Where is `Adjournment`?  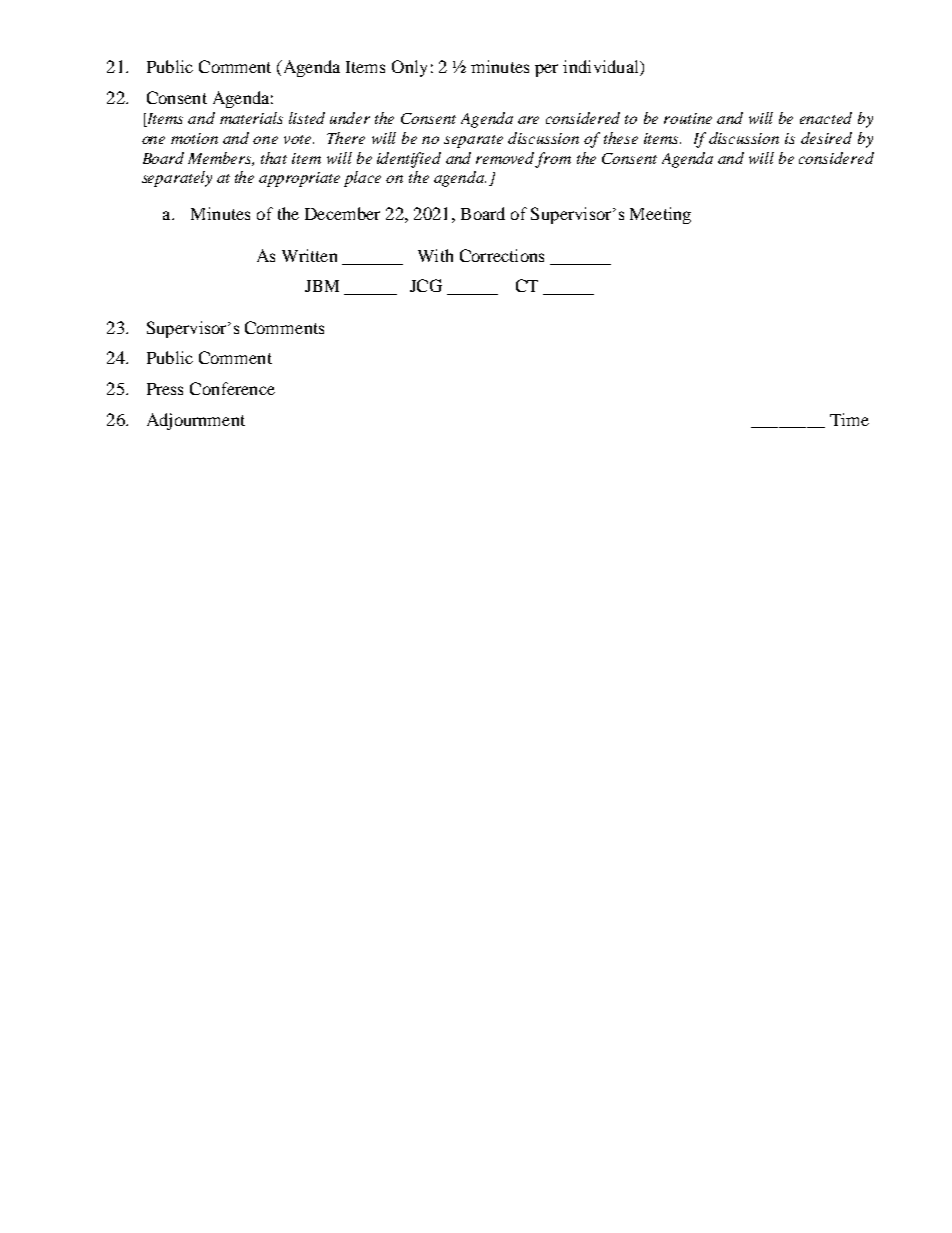
Adjournment is located at coordinates (196, 421).
